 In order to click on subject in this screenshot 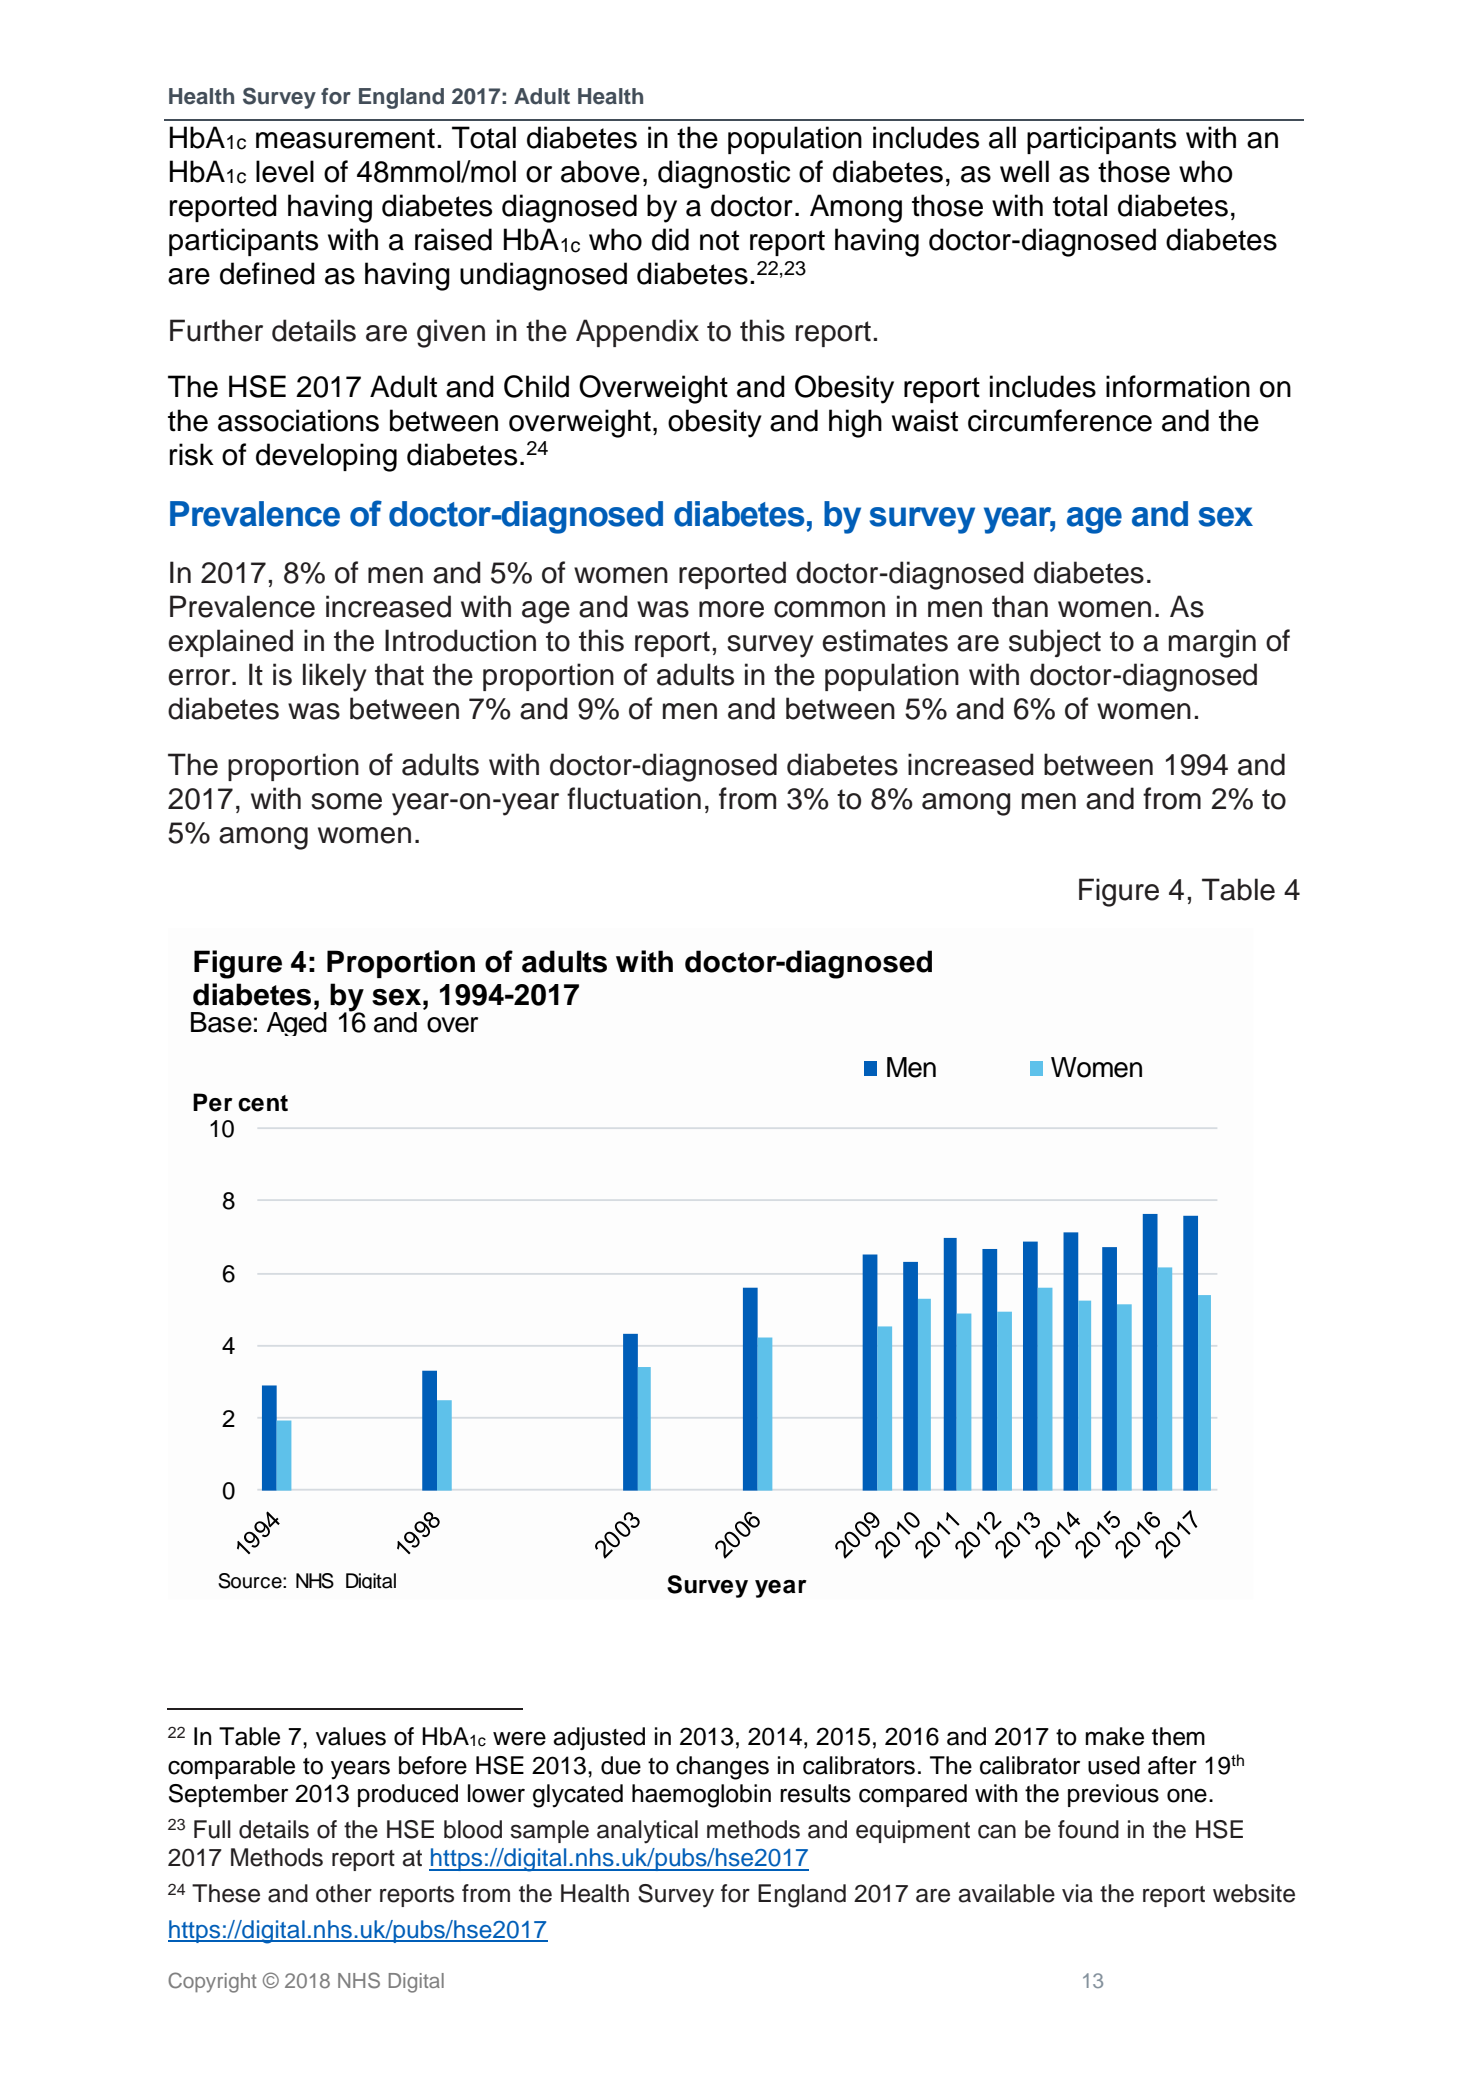, I will do `click(1055, 643)`.
